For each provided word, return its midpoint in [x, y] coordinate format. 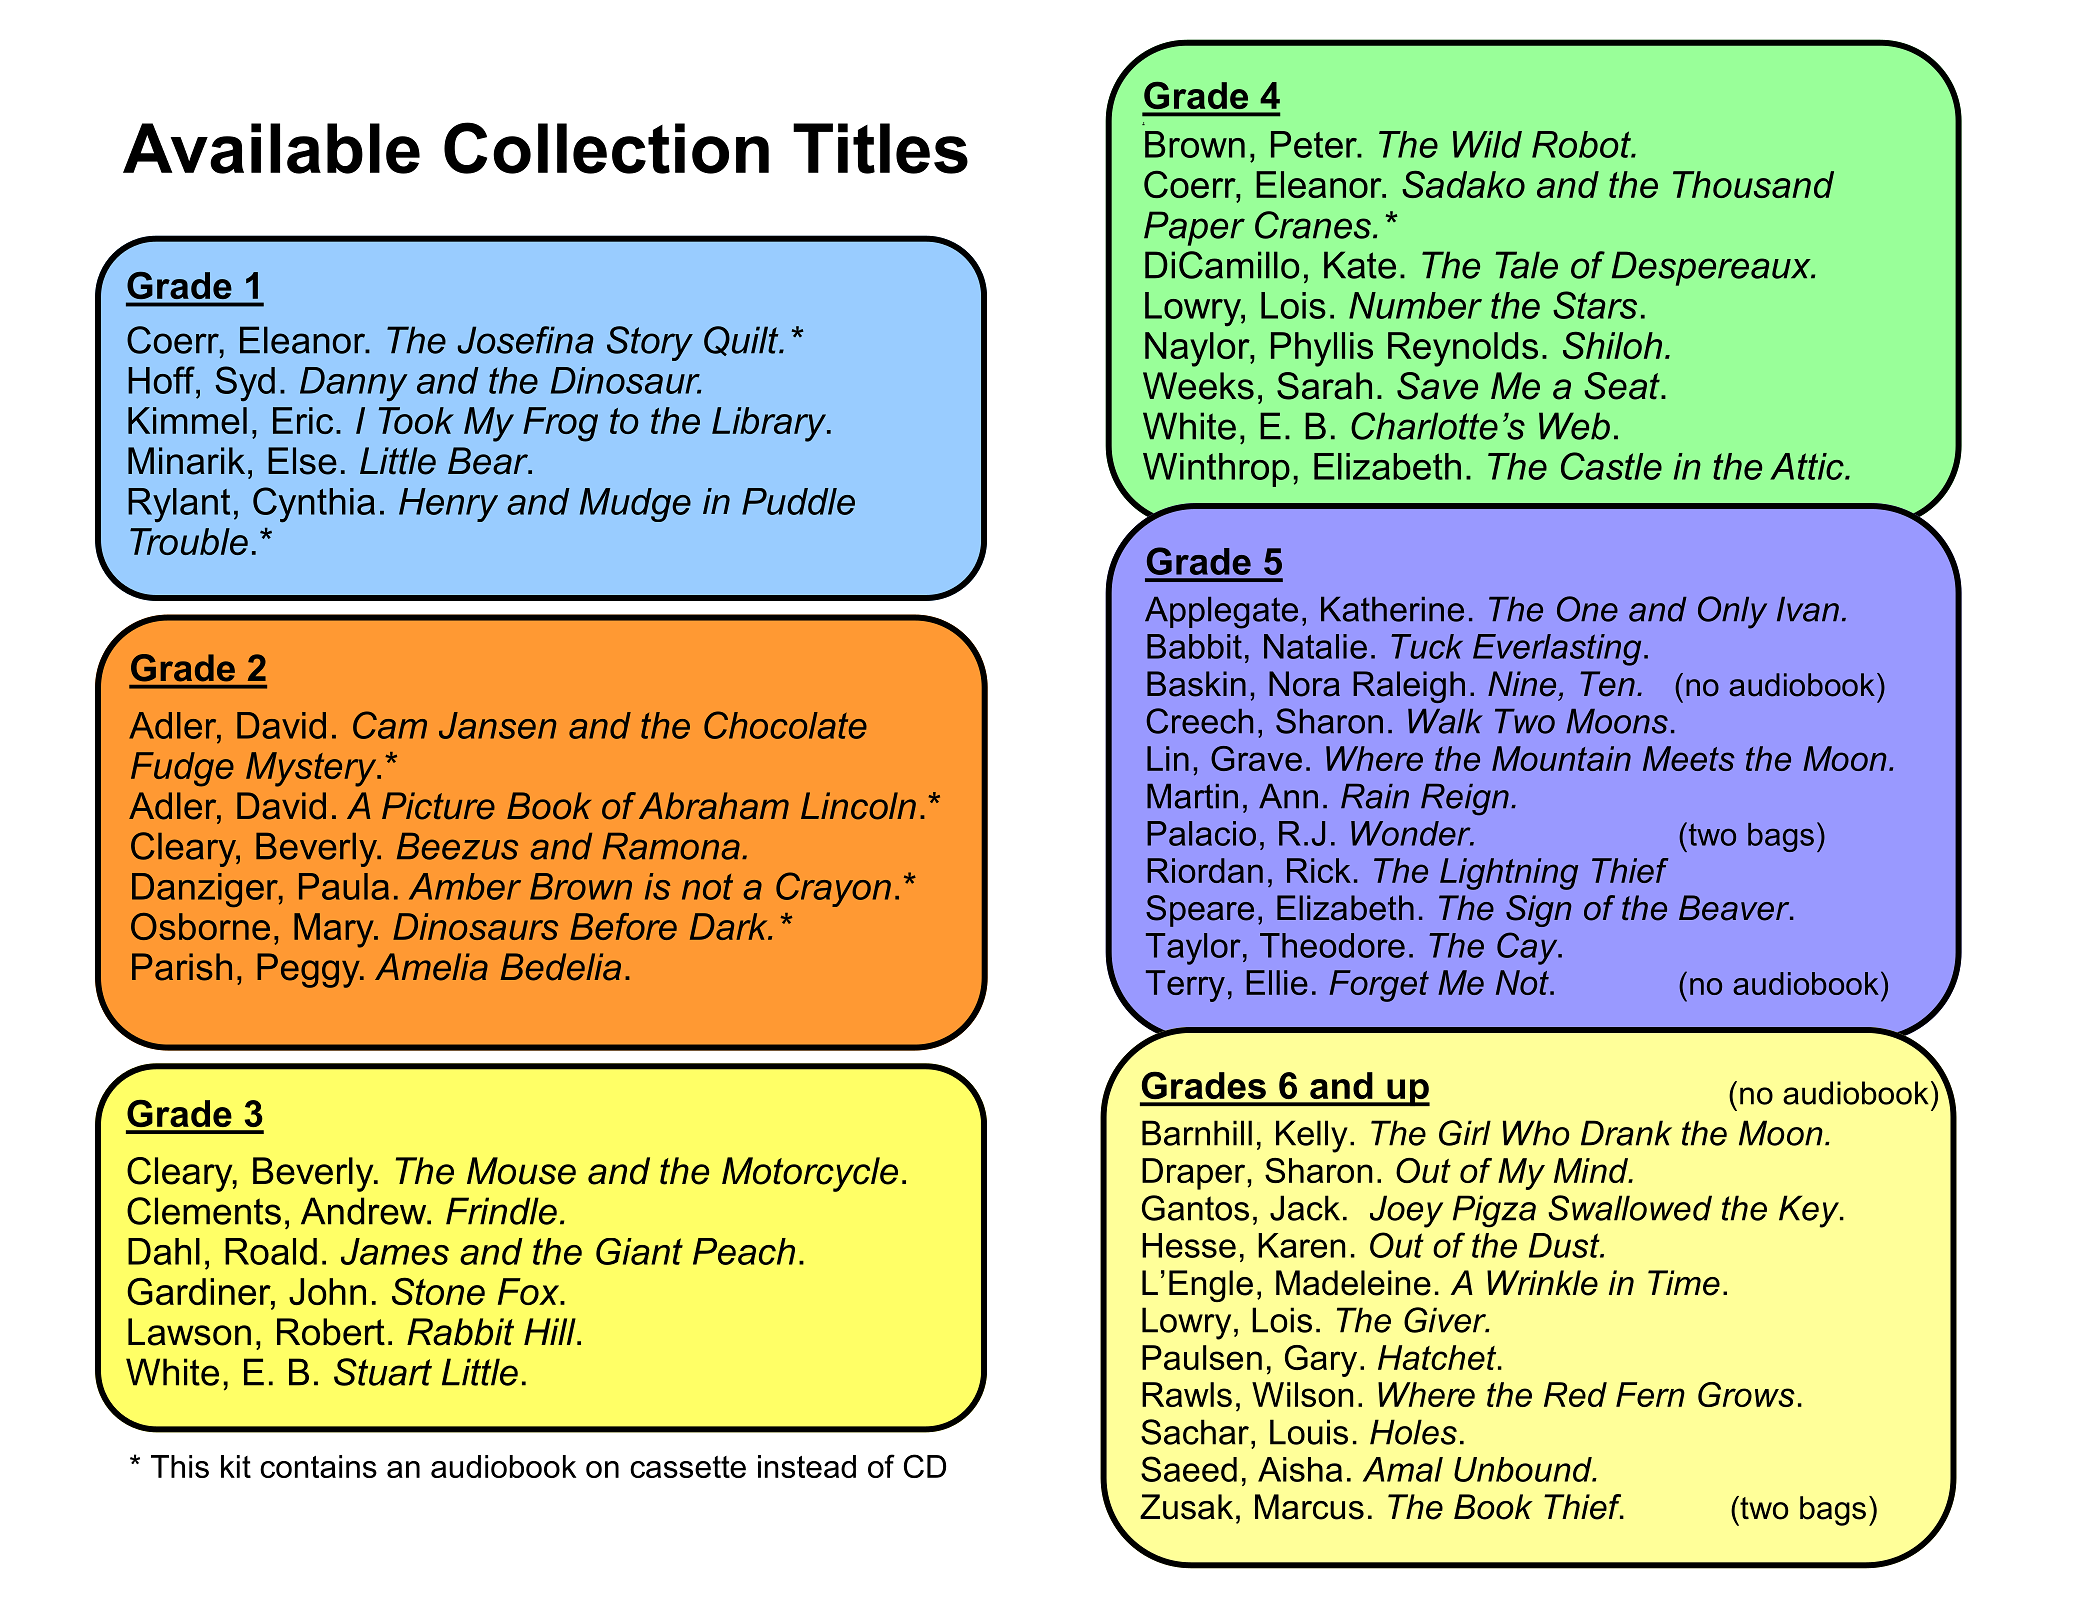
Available [271, 148]
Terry [1185, 986]
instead [807, 1466]
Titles [880, 148]
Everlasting [1557, 650]
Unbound [1524, 1469]
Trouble [189, 541]
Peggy [309, 970]
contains [318, 1466]
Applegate [1221, 613]
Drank [1626, 1133]
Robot [1582, 144]
